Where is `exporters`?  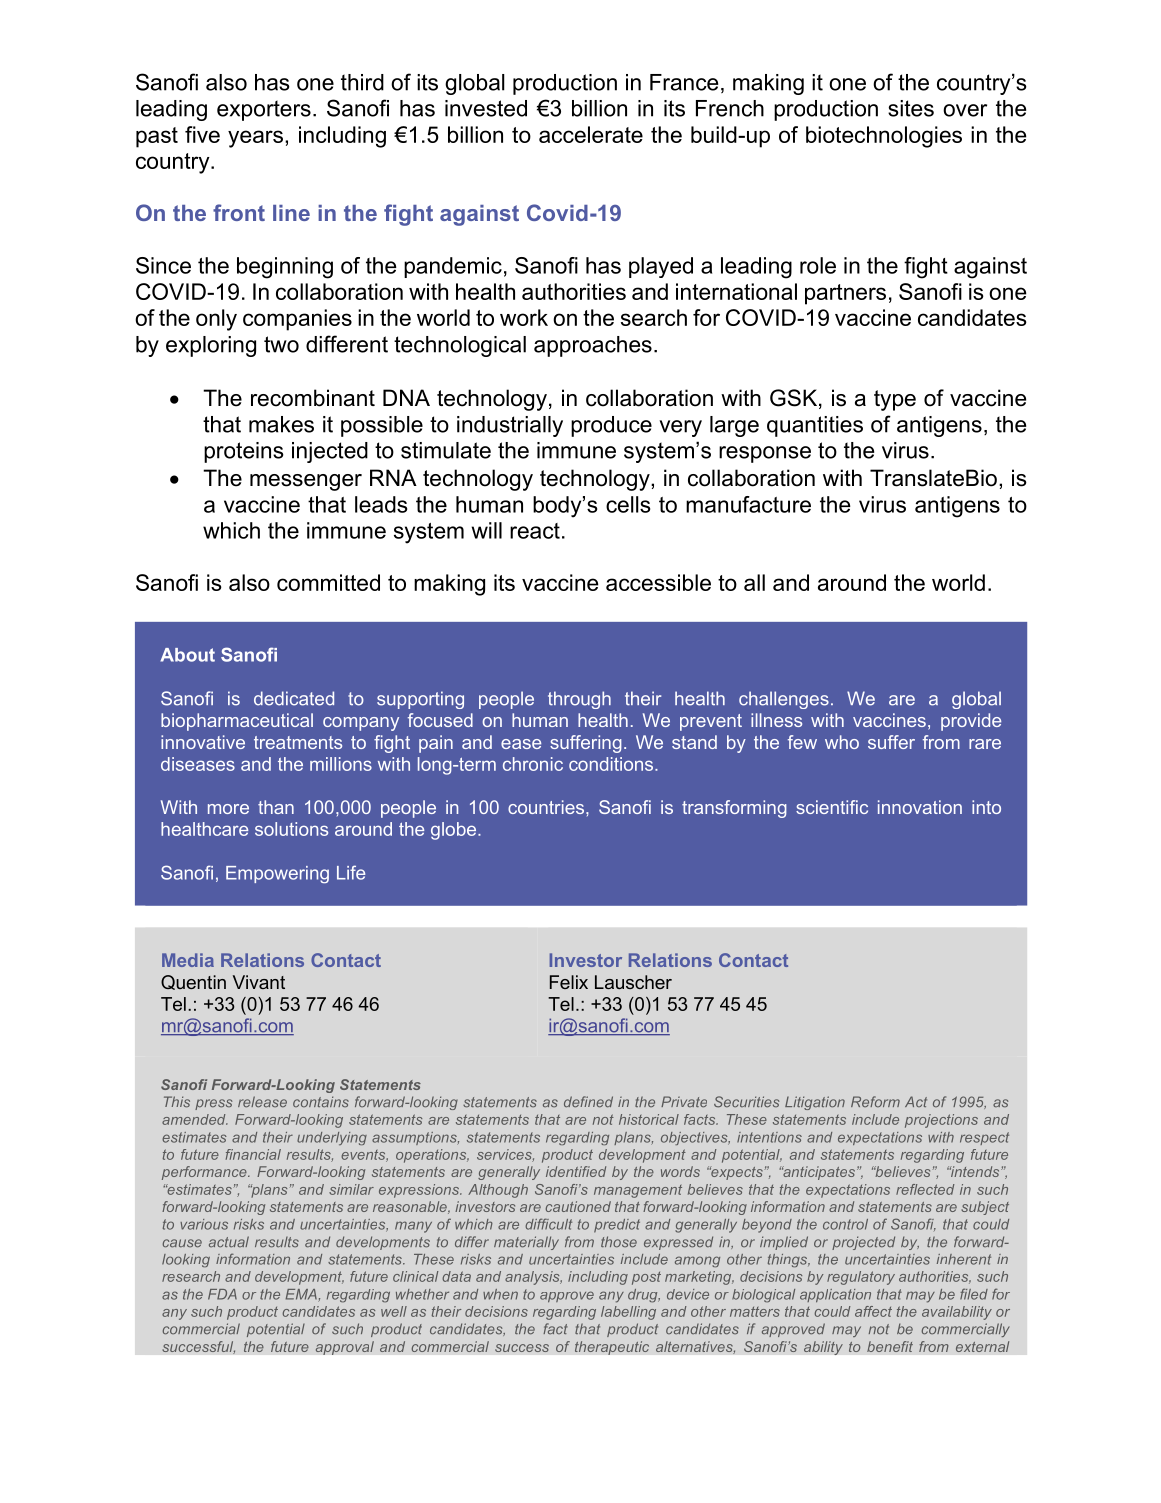 exporters is located at coordinates (264, 110).
